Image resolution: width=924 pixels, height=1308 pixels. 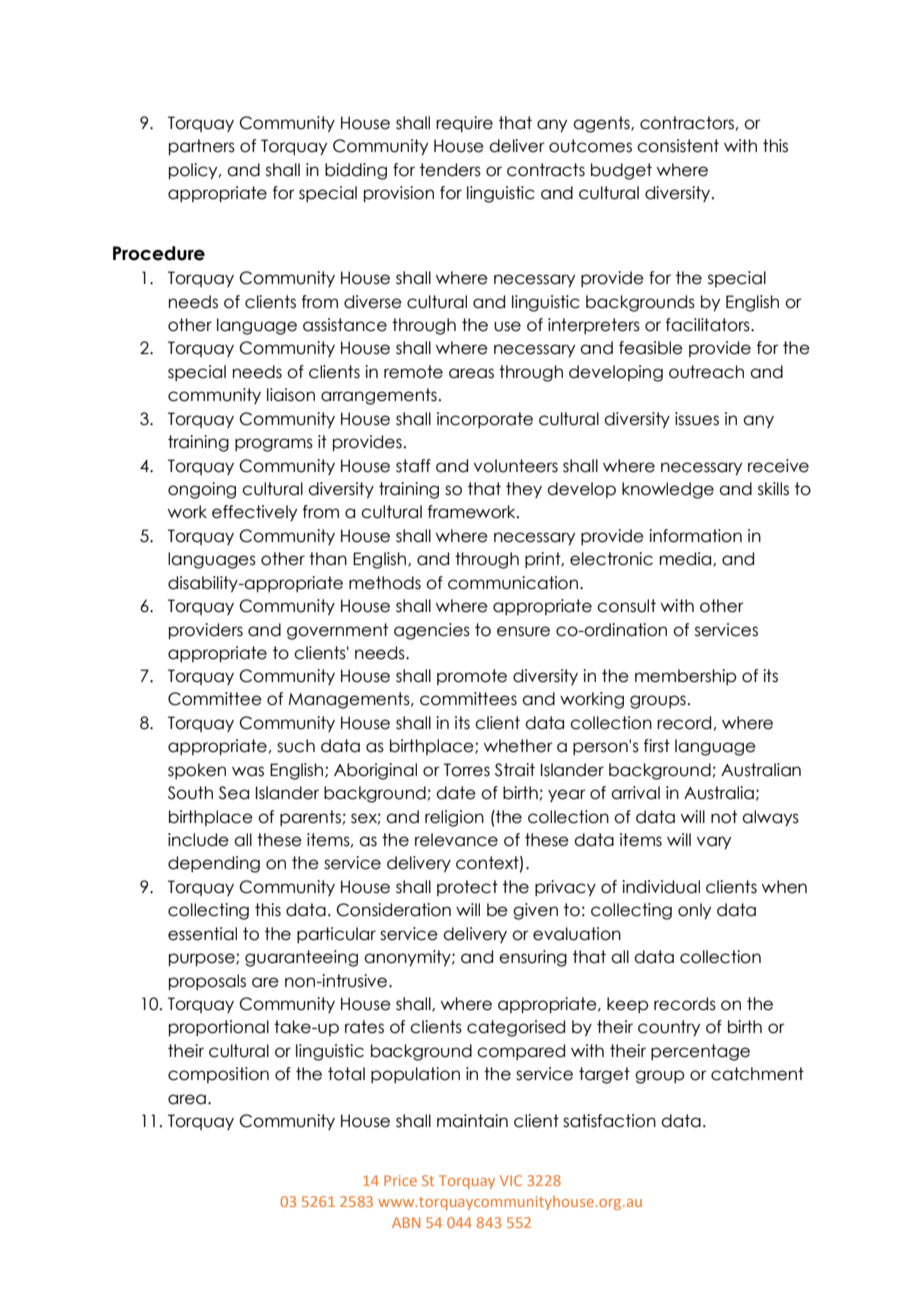 What do you see at coordinates (686, 677) in the screenshot?
I see `membership` at bounding box center [686, 677].
